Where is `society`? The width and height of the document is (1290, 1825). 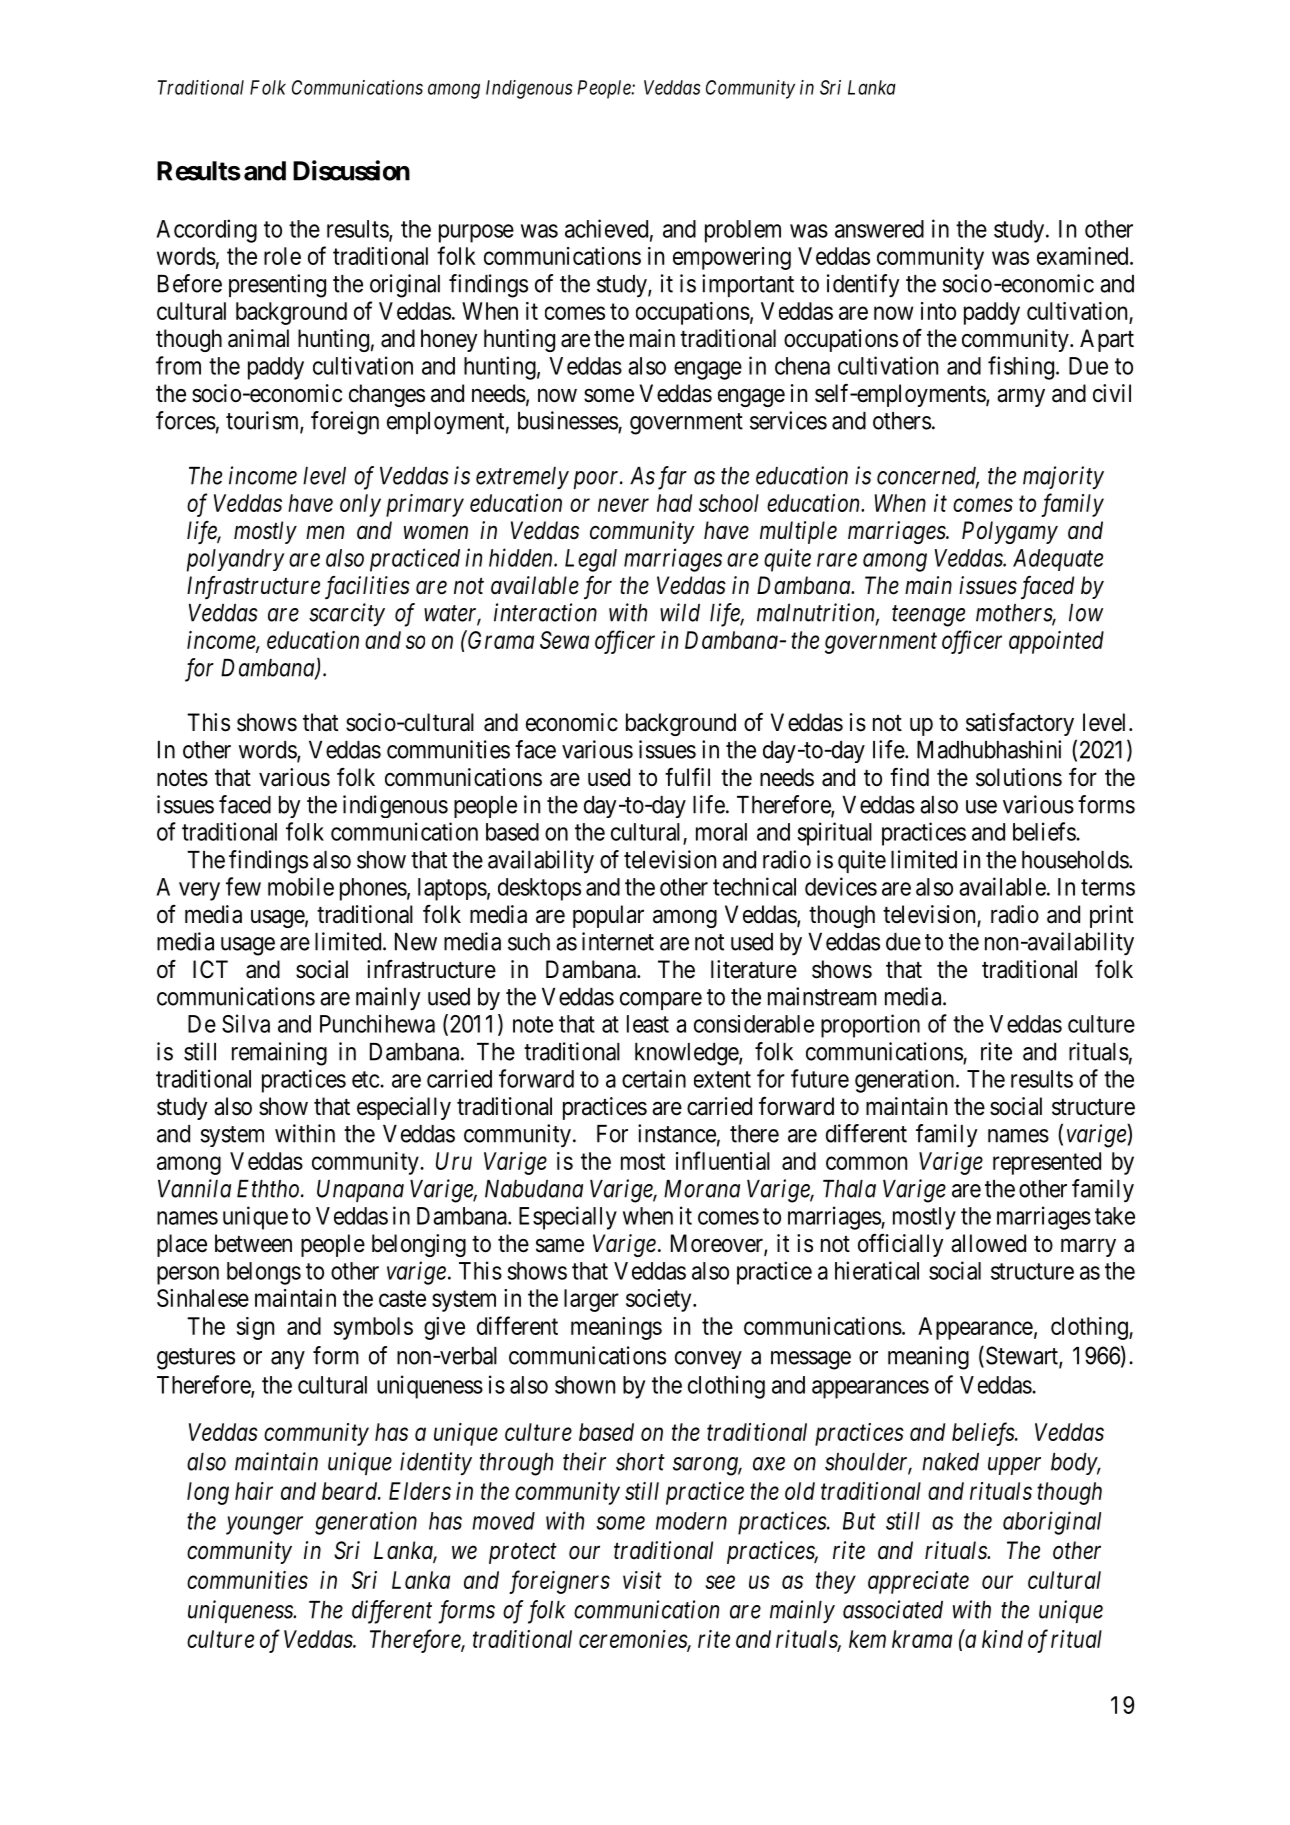 society is located at coordinates (660, 1300).
